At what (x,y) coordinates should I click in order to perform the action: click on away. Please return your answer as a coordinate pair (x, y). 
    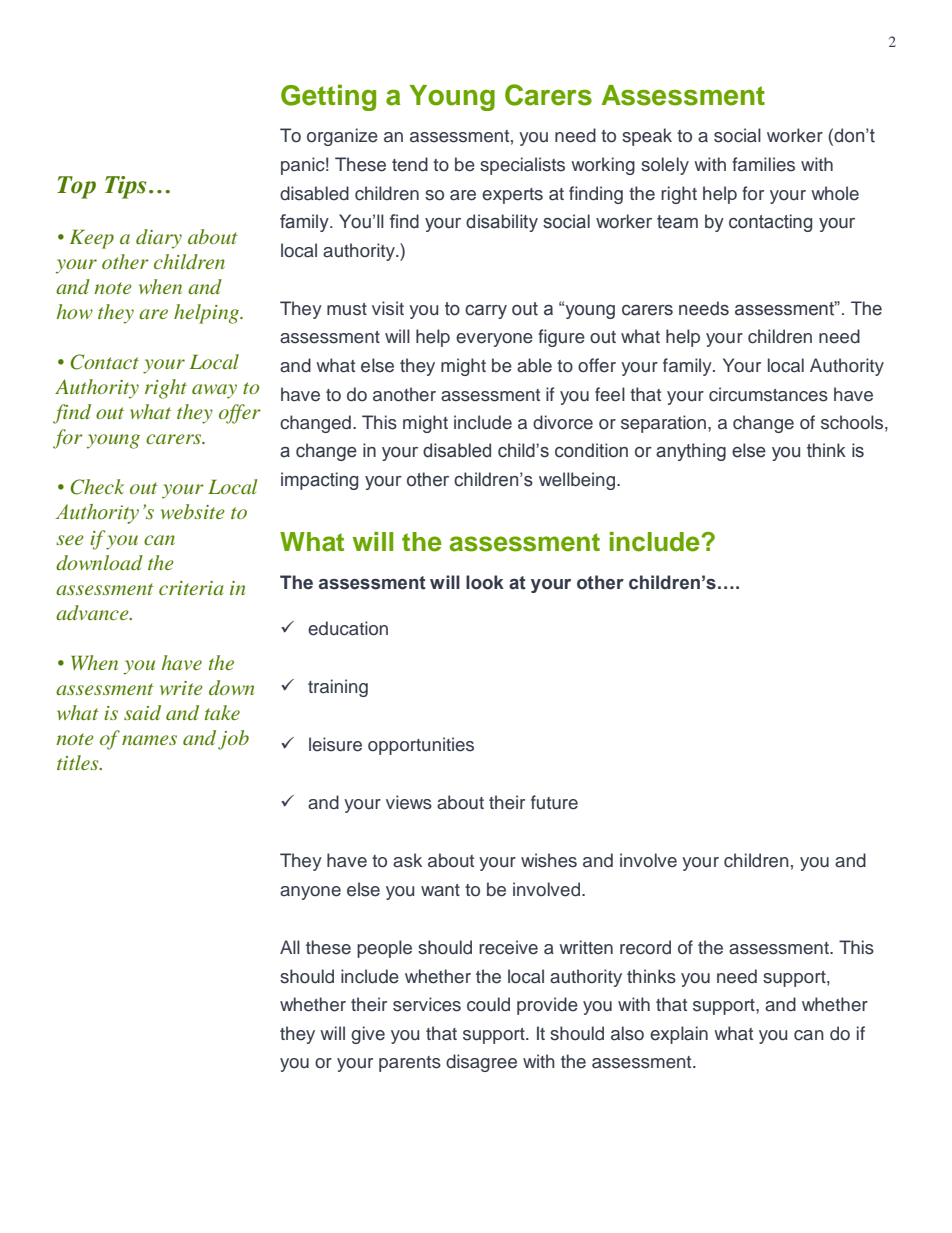
    Looking at the image, I should click on (214, 391).
